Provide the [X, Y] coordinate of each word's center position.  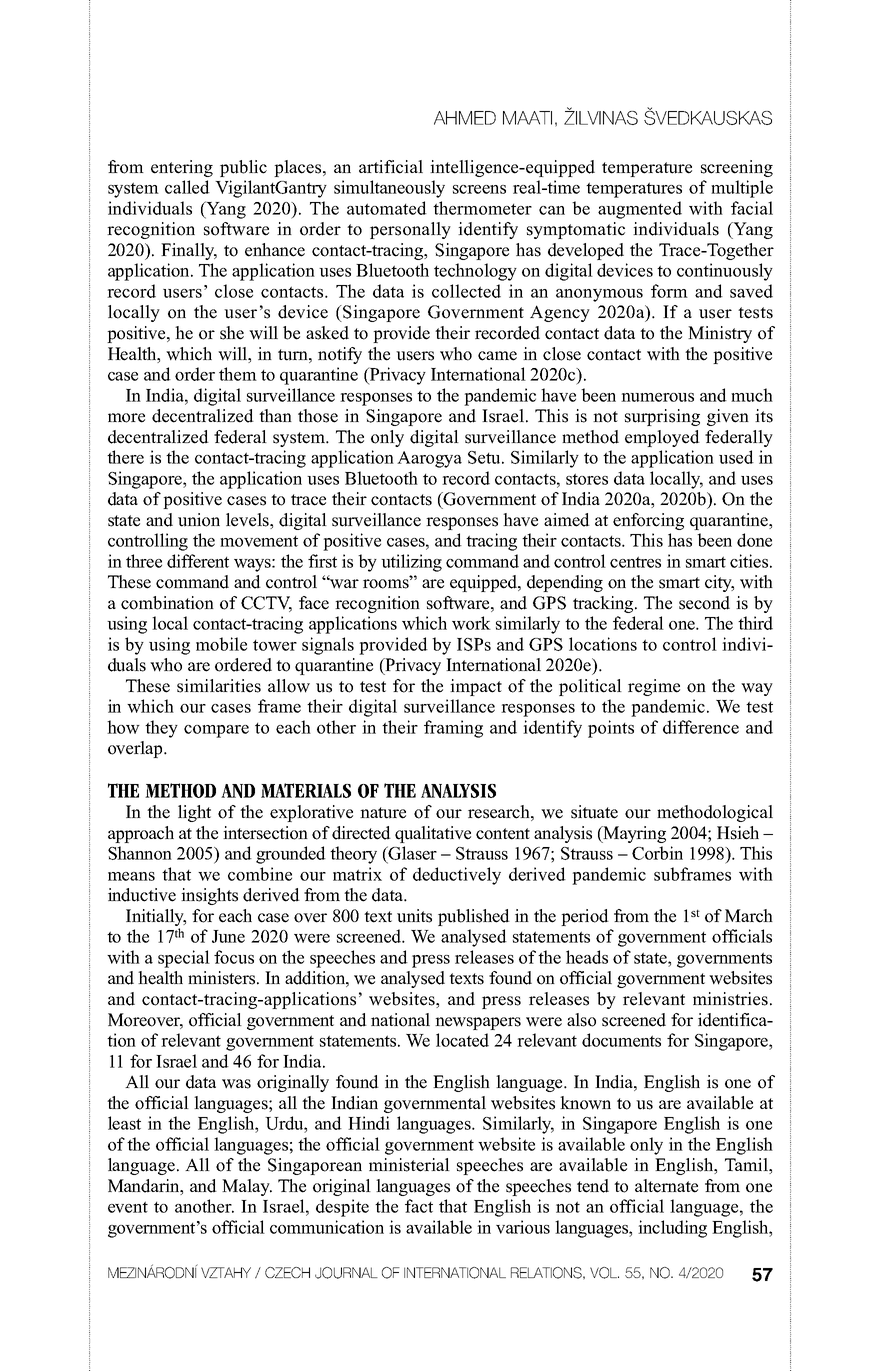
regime [654, 687]
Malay [247, 1187]
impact [476, 687]
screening [737, 168]
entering [182, 168]
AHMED [465, 118]
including [672, 1229]
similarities [219, 686]
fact [419, 1206]
